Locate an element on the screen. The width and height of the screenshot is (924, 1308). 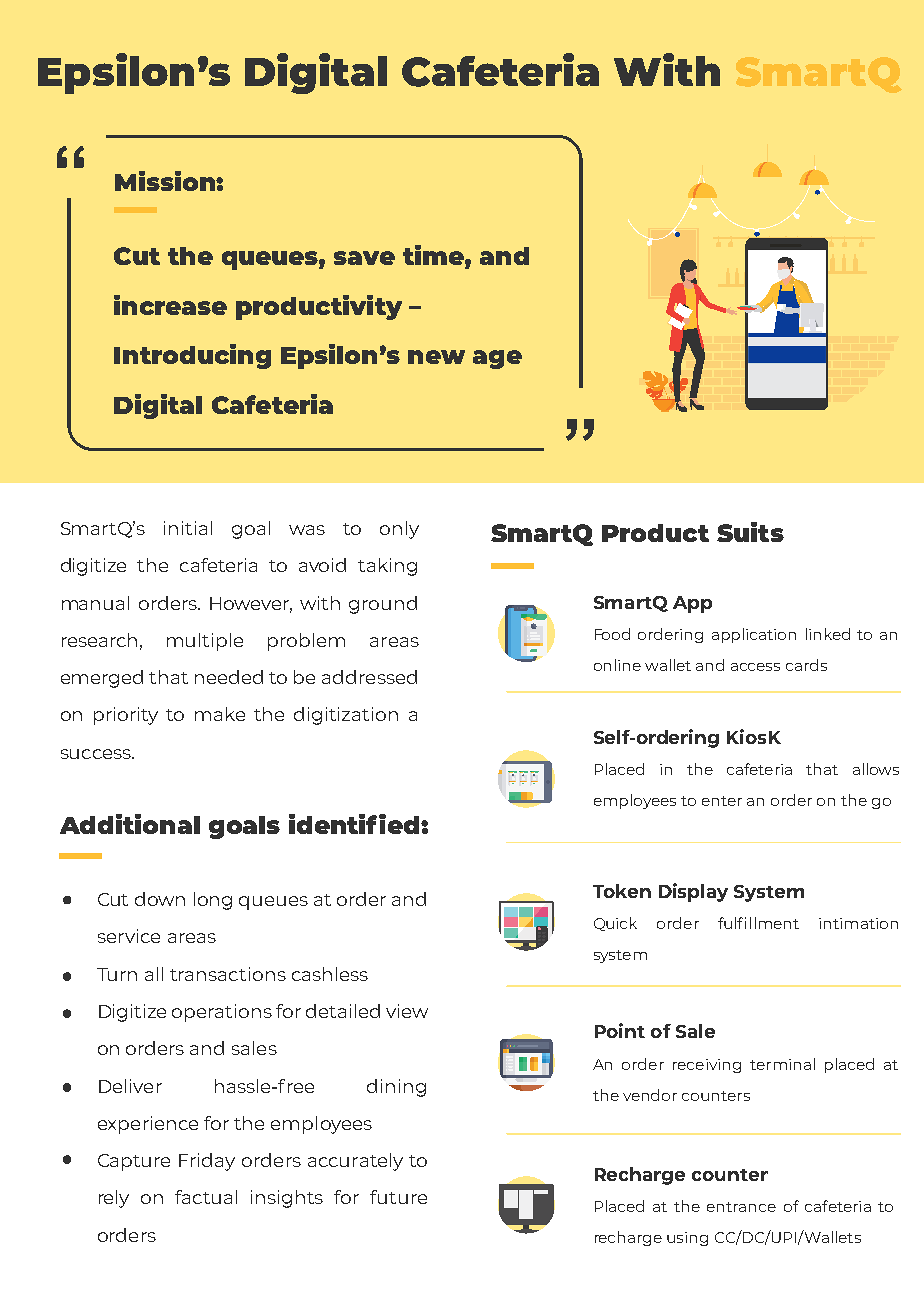
increase is located at coordinates (170, 305).
